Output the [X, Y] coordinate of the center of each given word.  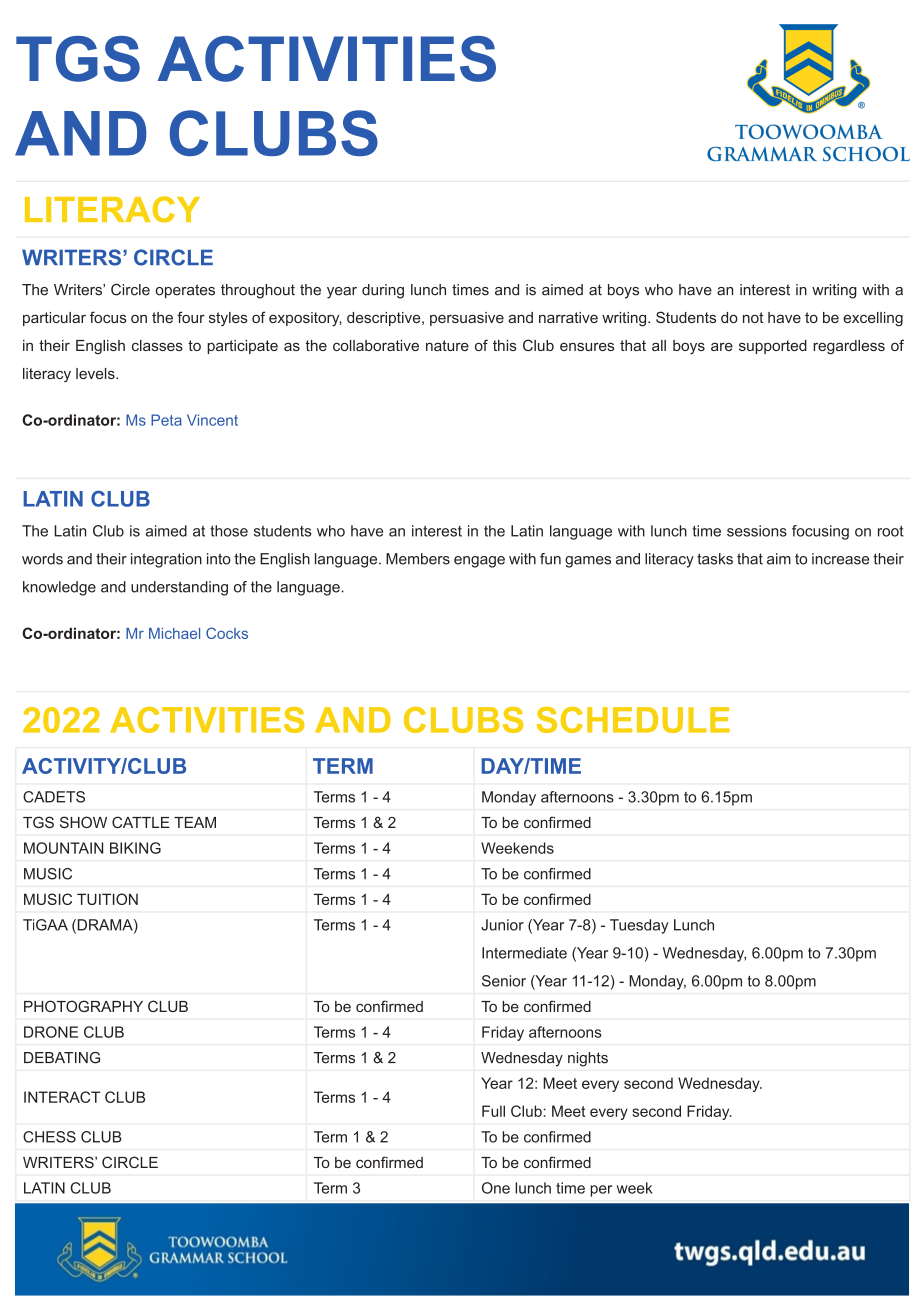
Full [493, 1111]
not [753, 317]
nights [588, 1059]
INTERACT [62, 1097]
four [191, 317]
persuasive [467, 319]
